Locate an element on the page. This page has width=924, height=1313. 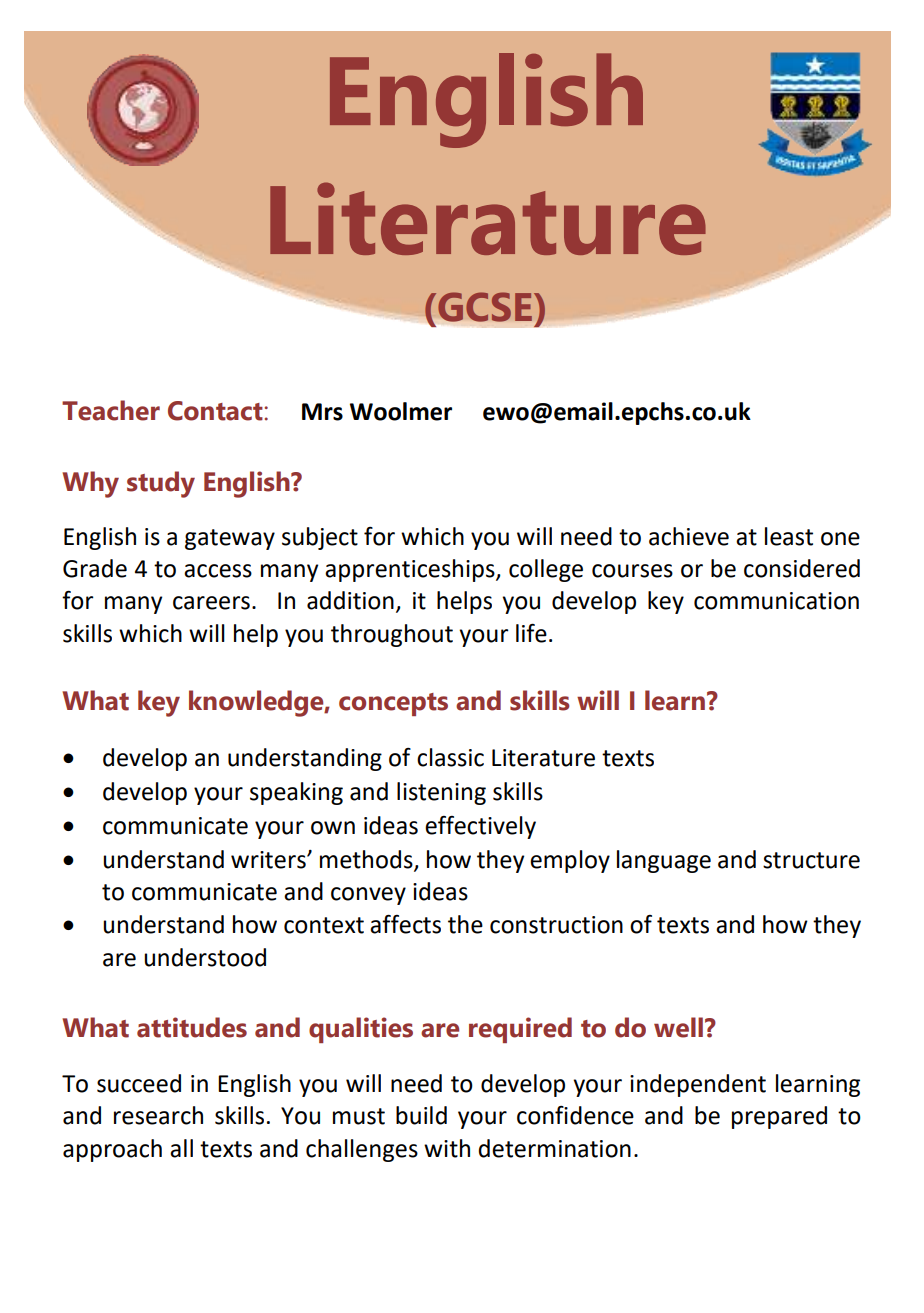
with is located at coordinates (447, 1148).
